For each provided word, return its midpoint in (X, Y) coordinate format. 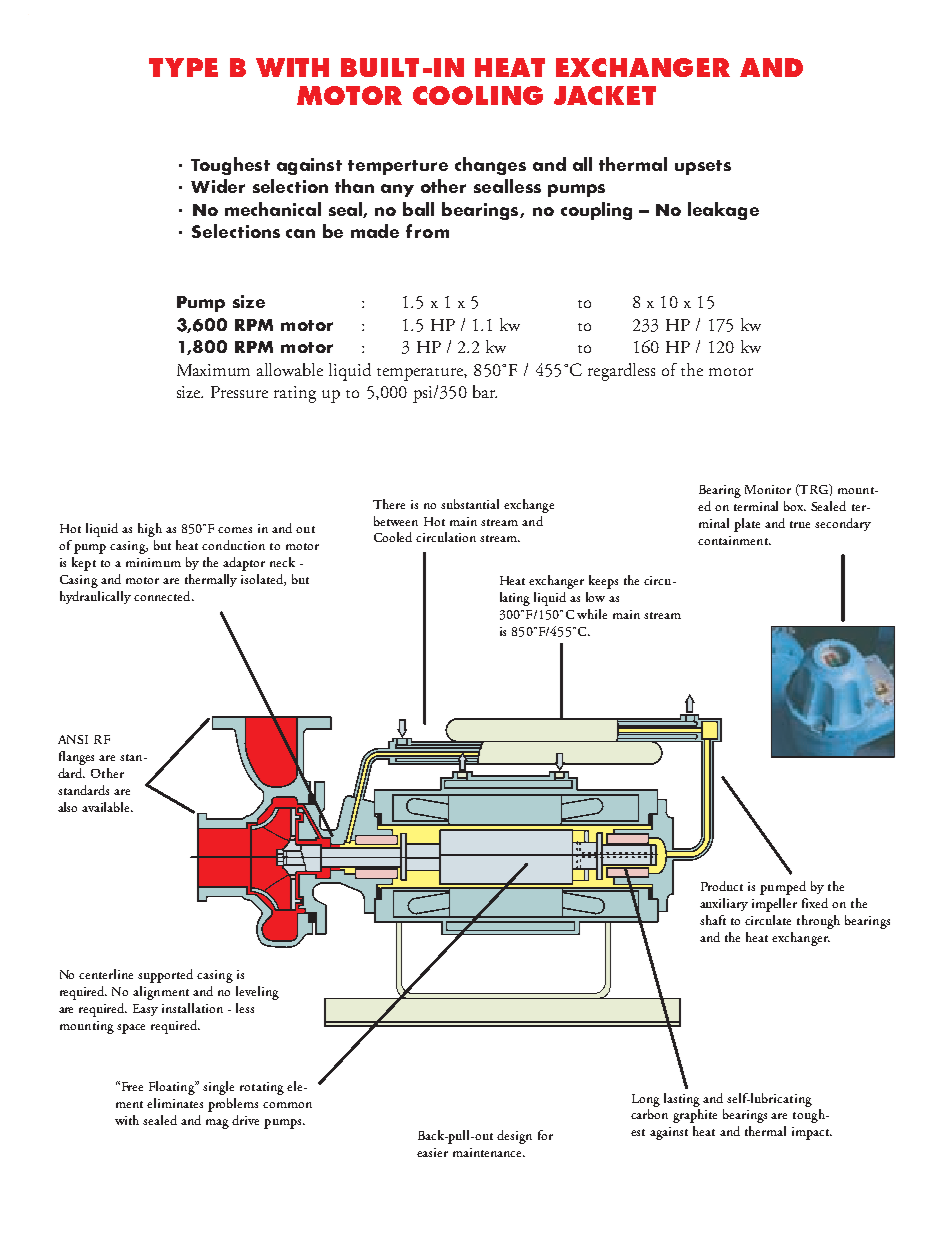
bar (485, 391)
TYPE (183, 67)
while (592, 614)
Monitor (768, 489)
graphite (695, 1116)
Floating (173, 1088)
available (107, 807)
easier (432, 1152)
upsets (703, 167)
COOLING (478, 95)
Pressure (239, 392)
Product (722, 886)
